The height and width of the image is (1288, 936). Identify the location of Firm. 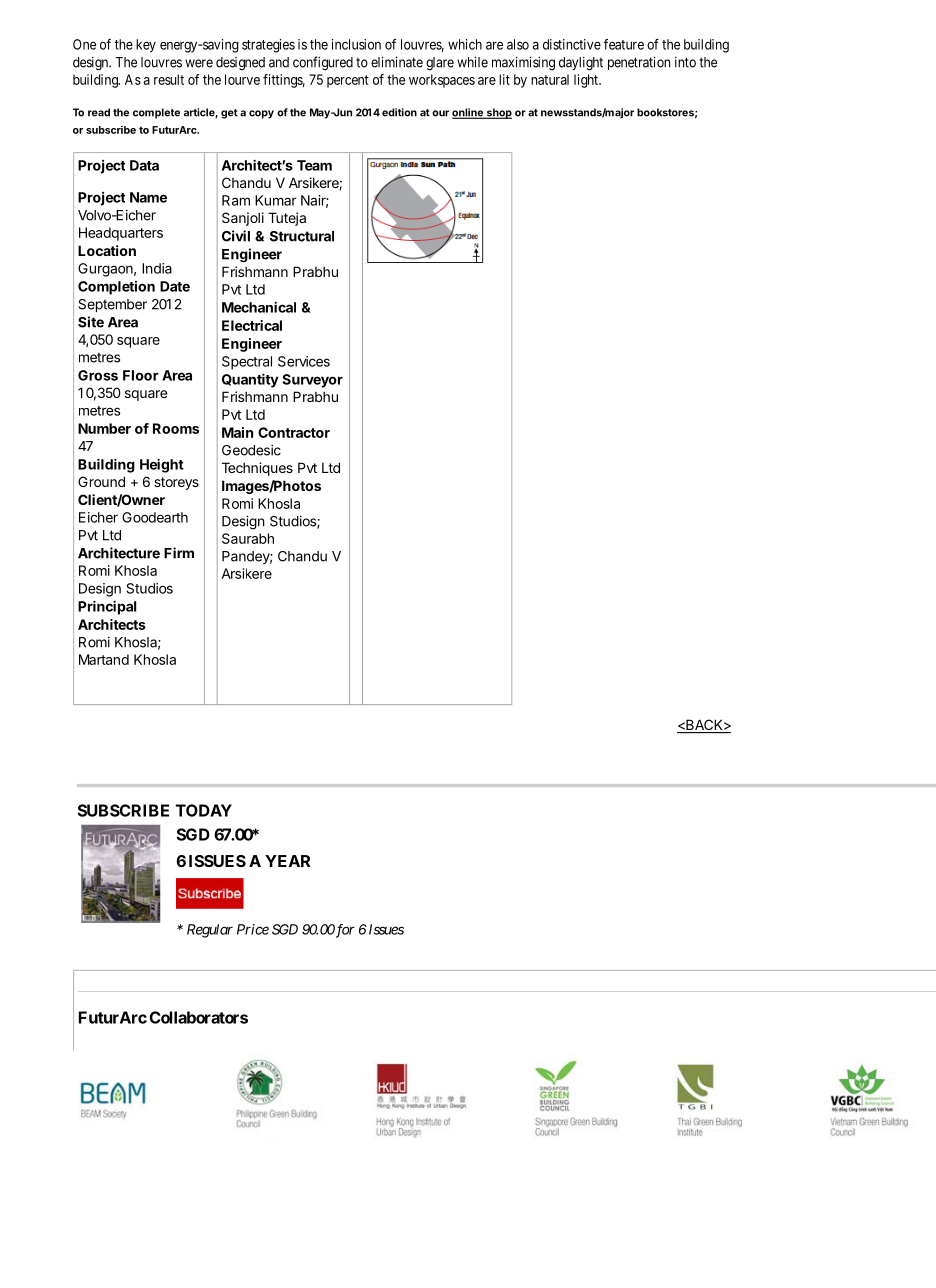
(179, 553).
